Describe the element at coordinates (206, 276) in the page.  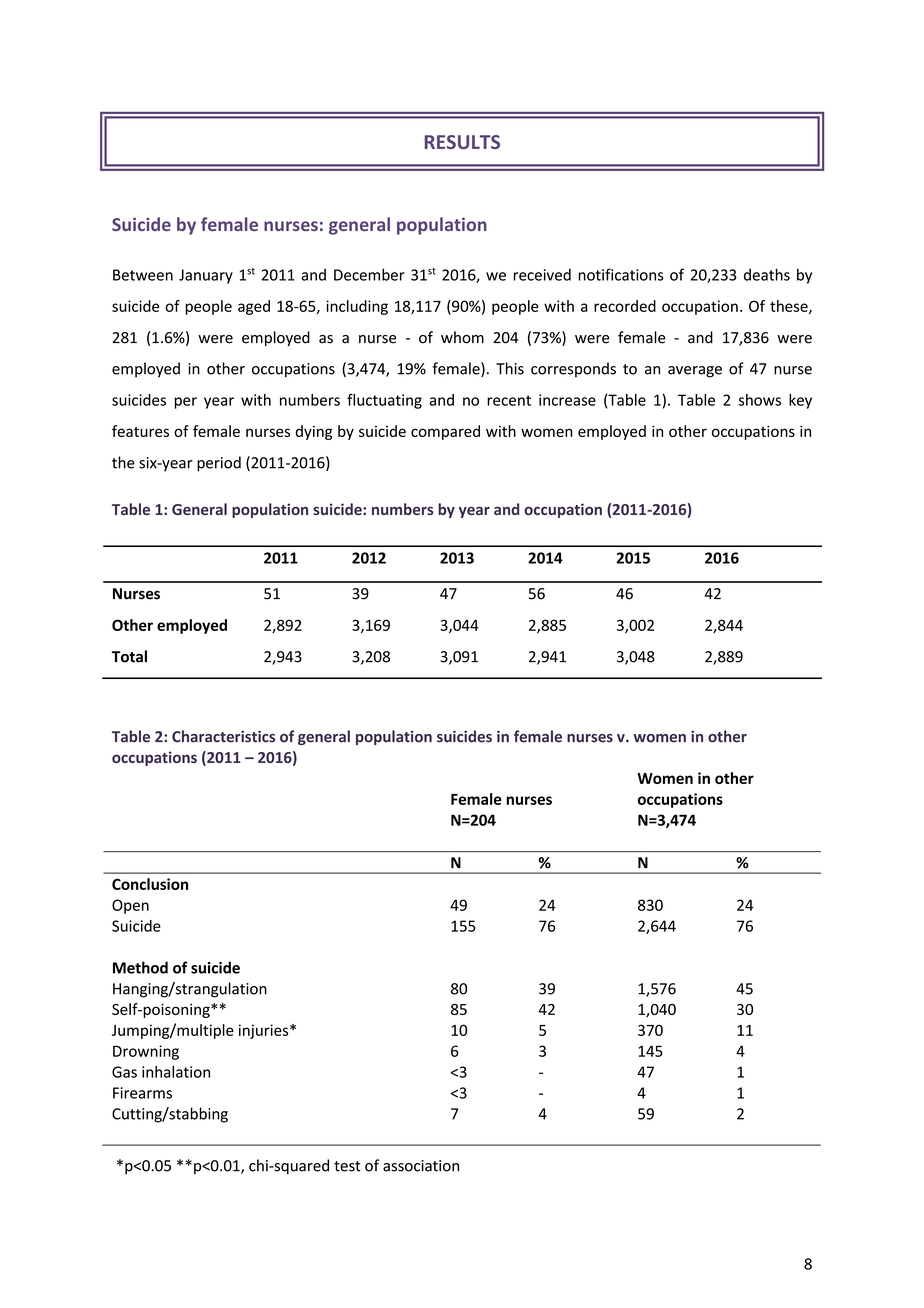
I see `January` at that location.
